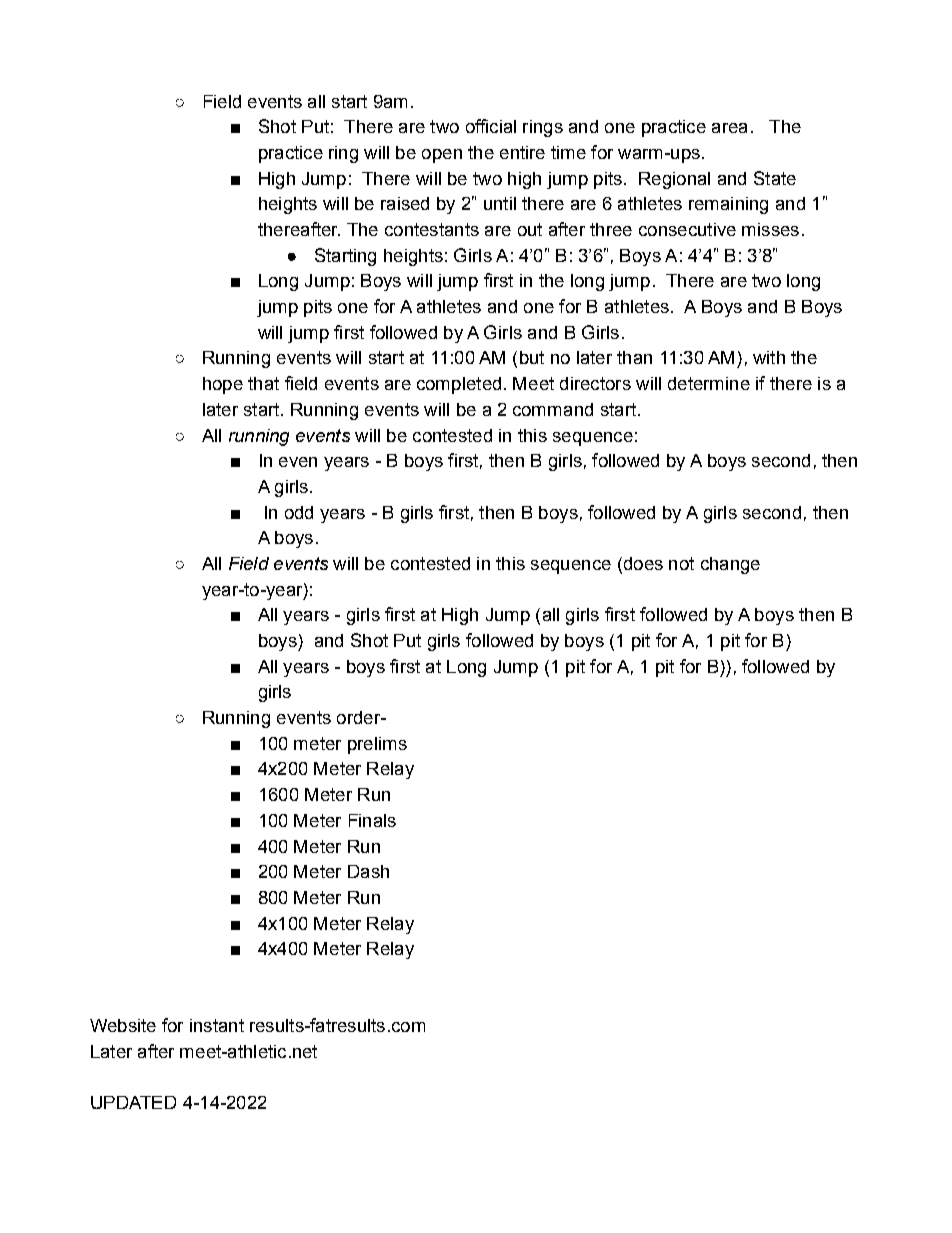 The width and height of the document is (952, 1233). What do you see at coordinates (299, 512) in the document?
I see `odd` at bounding box center [299, 512].
